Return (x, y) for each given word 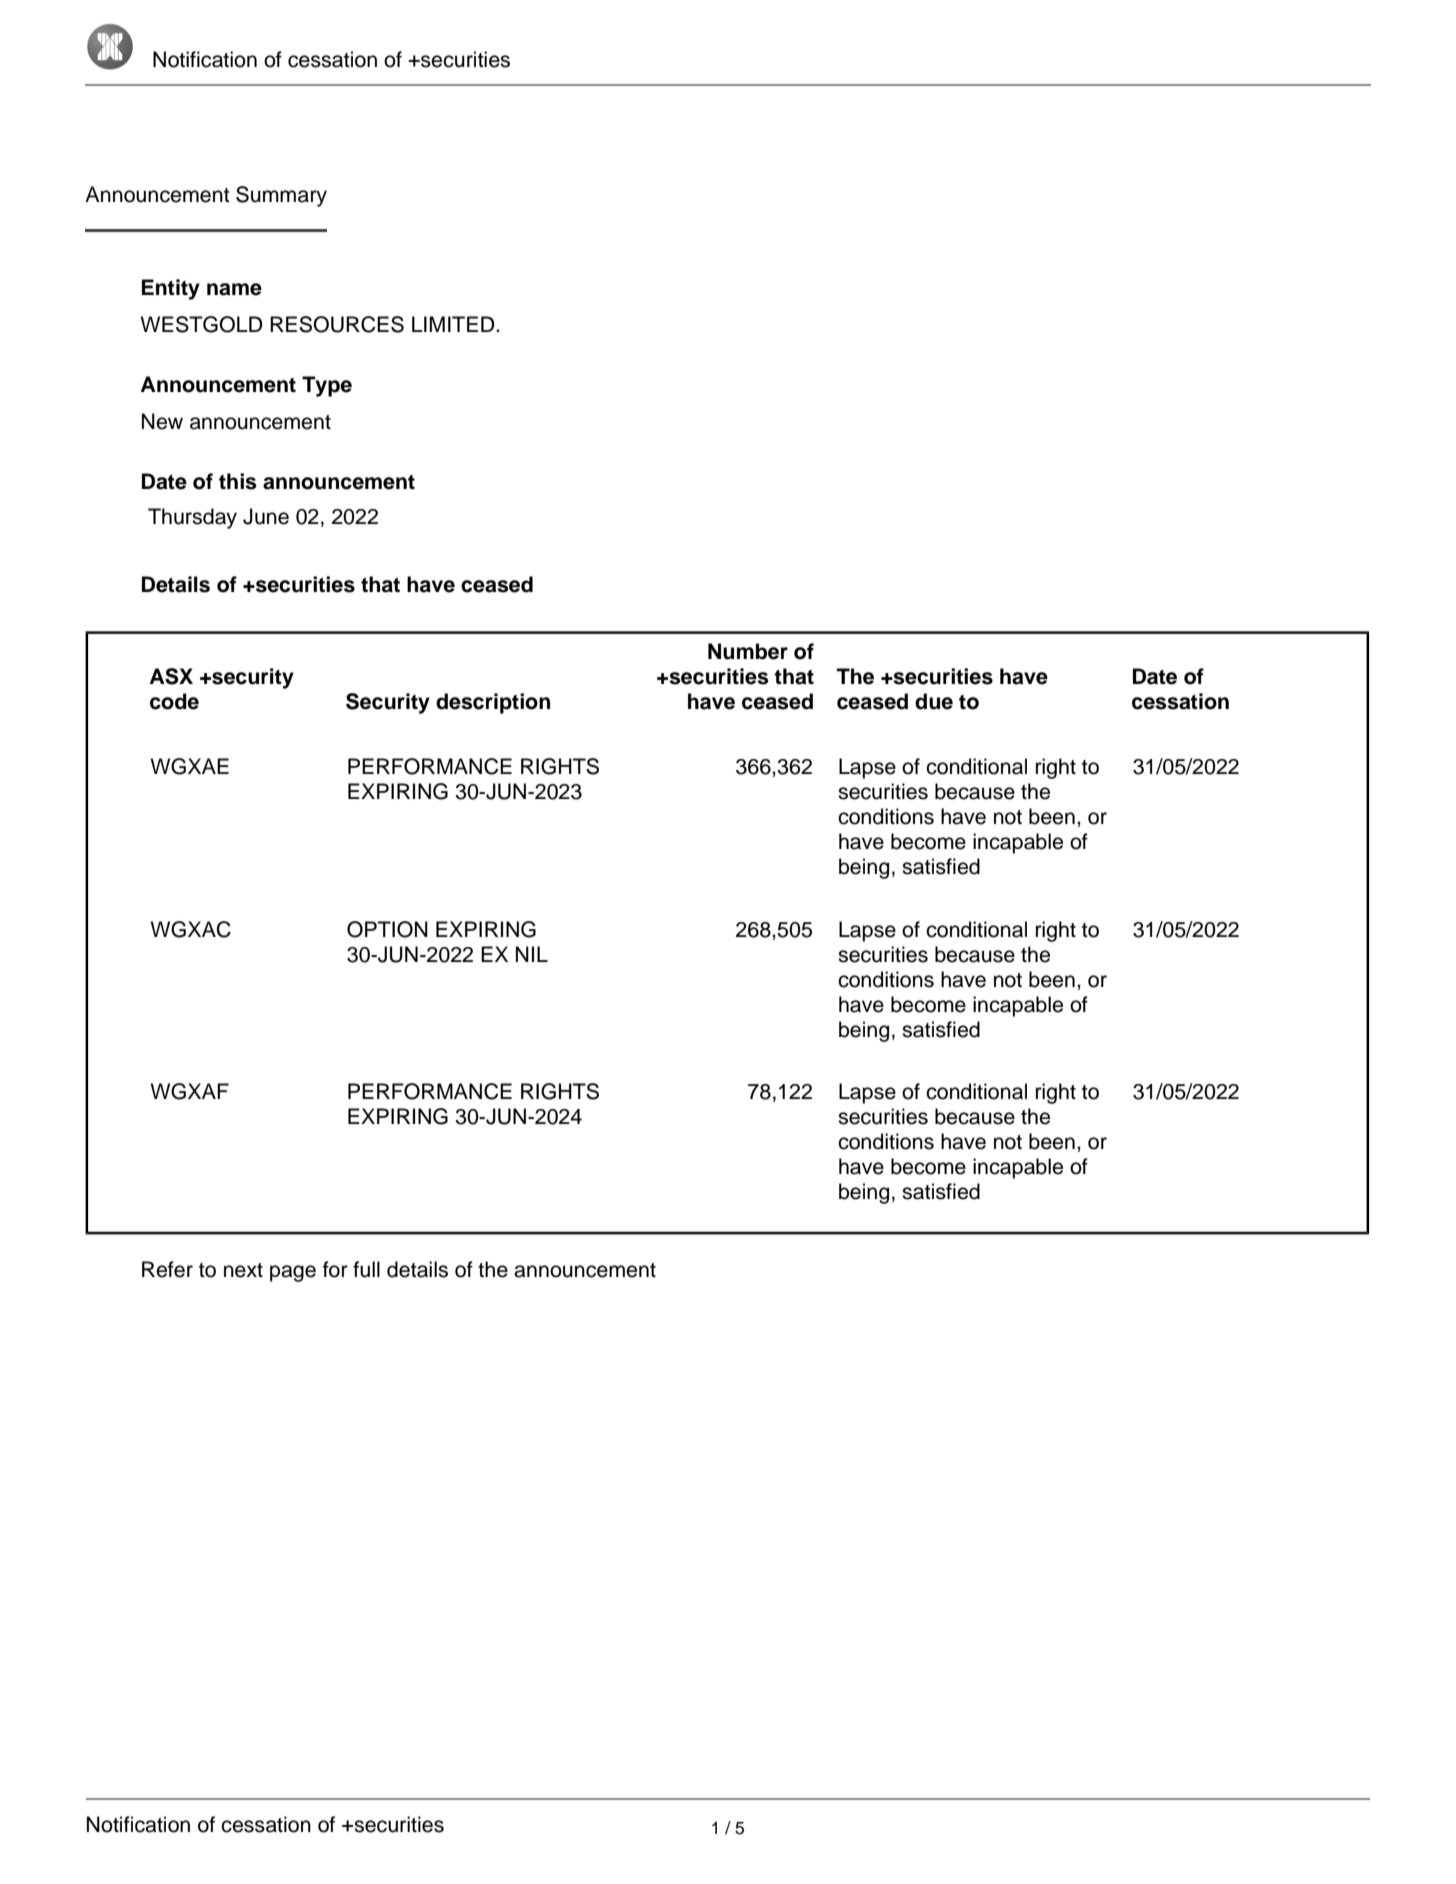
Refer (167, 1269)
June (266, 516)
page (293, 1273)
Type (327, 386)
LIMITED (454, 324)
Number (748, 651)
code (174, 701)
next (243, 1270)
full (366, 1269)
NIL (532, 954)
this (237, 481)
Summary (281, 196)
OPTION (387, 929)
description (493, 703)
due (934, 701)
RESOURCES (337, 324)
